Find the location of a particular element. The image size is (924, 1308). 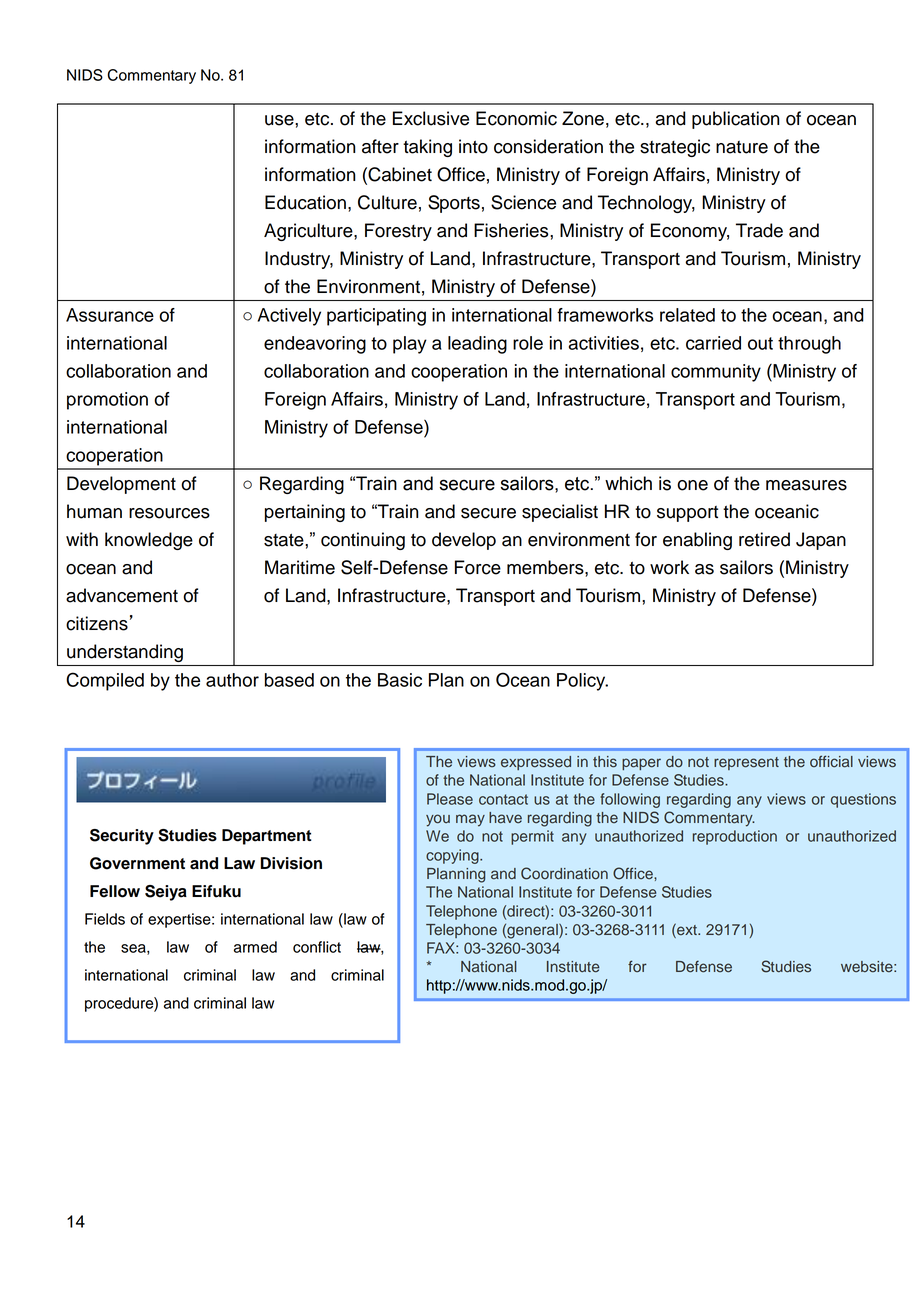

Fields is located at coordinates (105, 919).
